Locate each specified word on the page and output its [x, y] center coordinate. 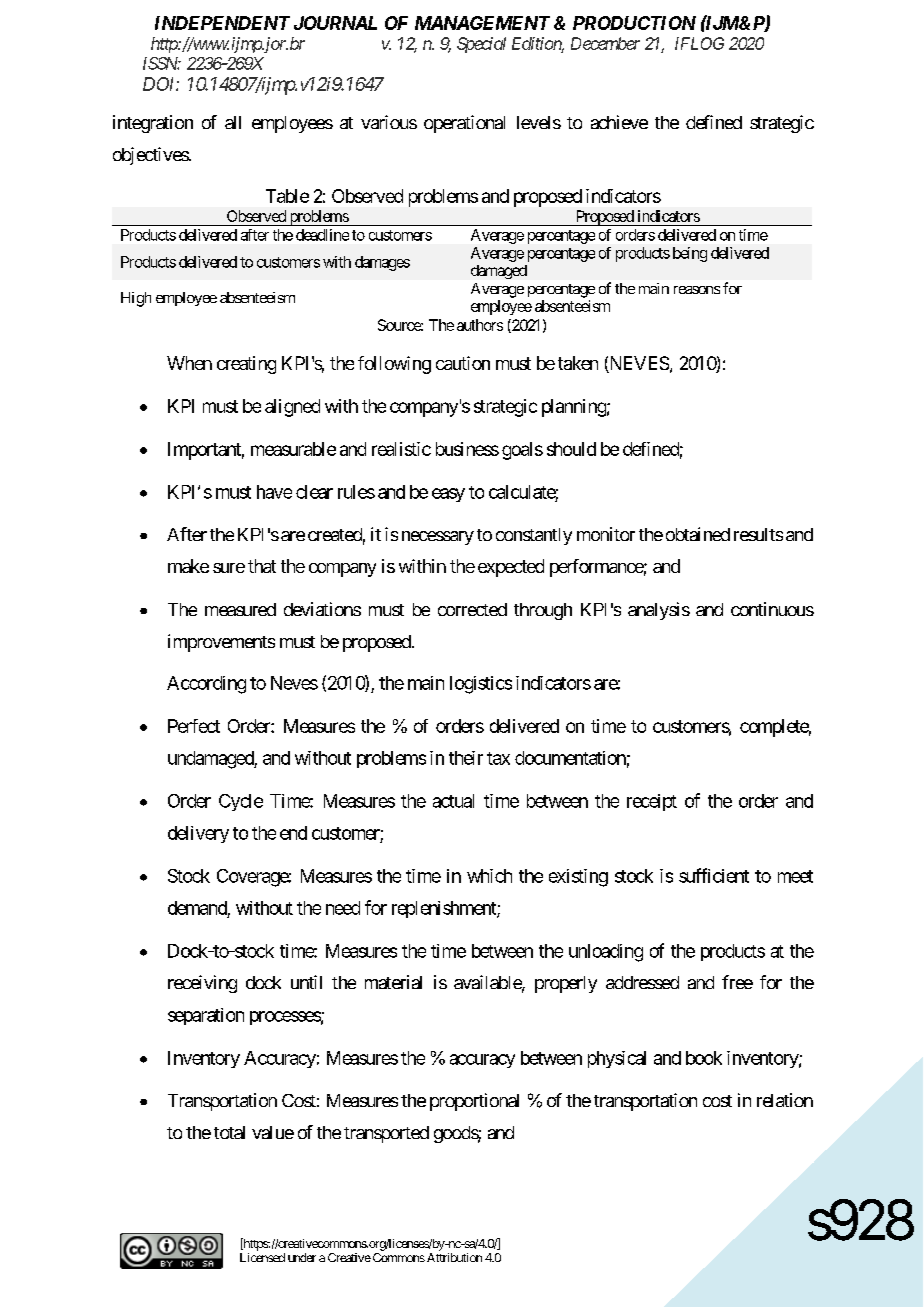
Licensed [262, 1257]
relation [785, 1100]
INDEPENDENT [222, 23]
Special [481, 45]
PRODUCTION [634, 23]
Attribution [453, 1257]
